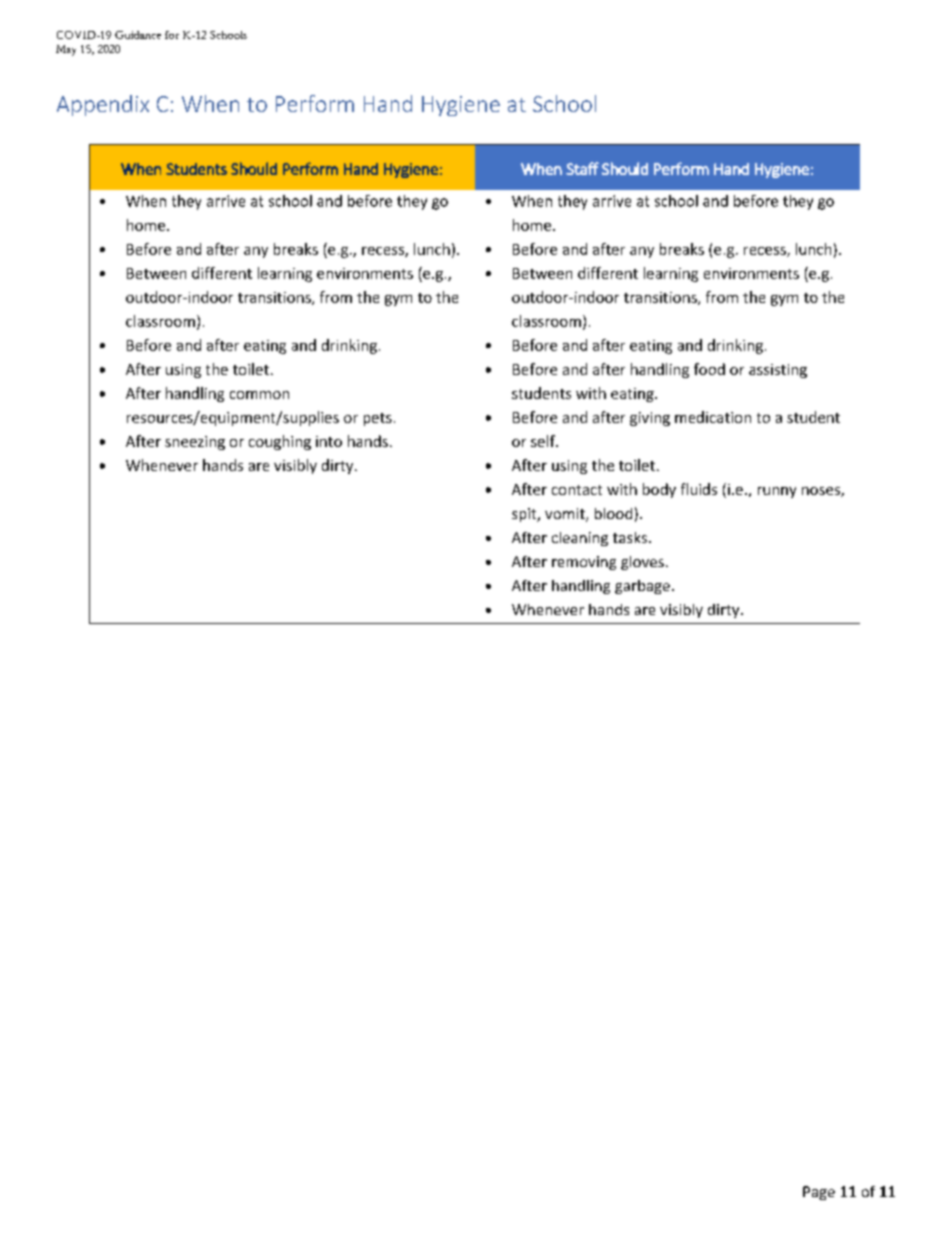 This screenshot has height=1233, width=952. I want to click on gloves, so click(642, 563).
